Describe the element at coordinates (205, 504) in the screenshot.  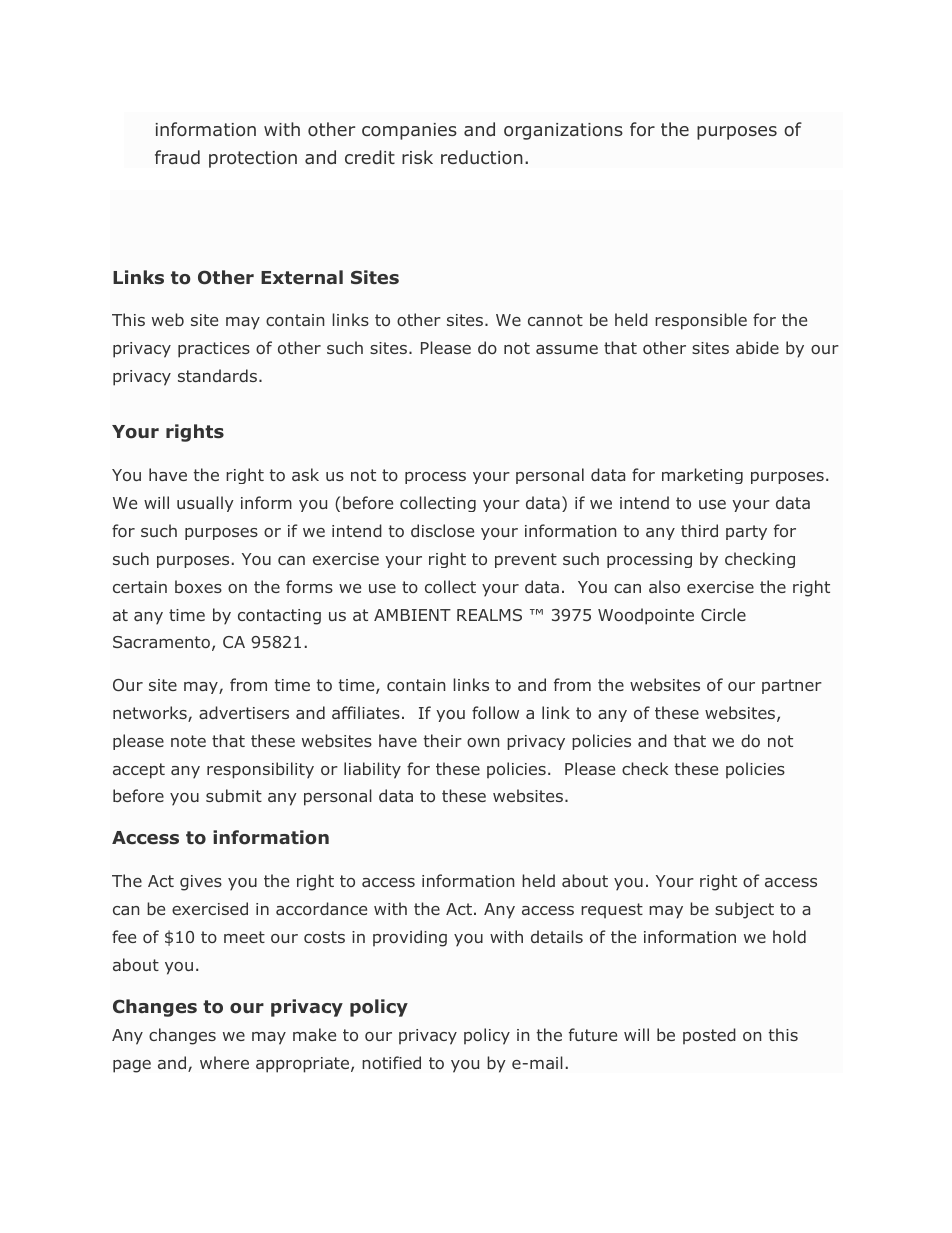
I see `usually` at that location.
